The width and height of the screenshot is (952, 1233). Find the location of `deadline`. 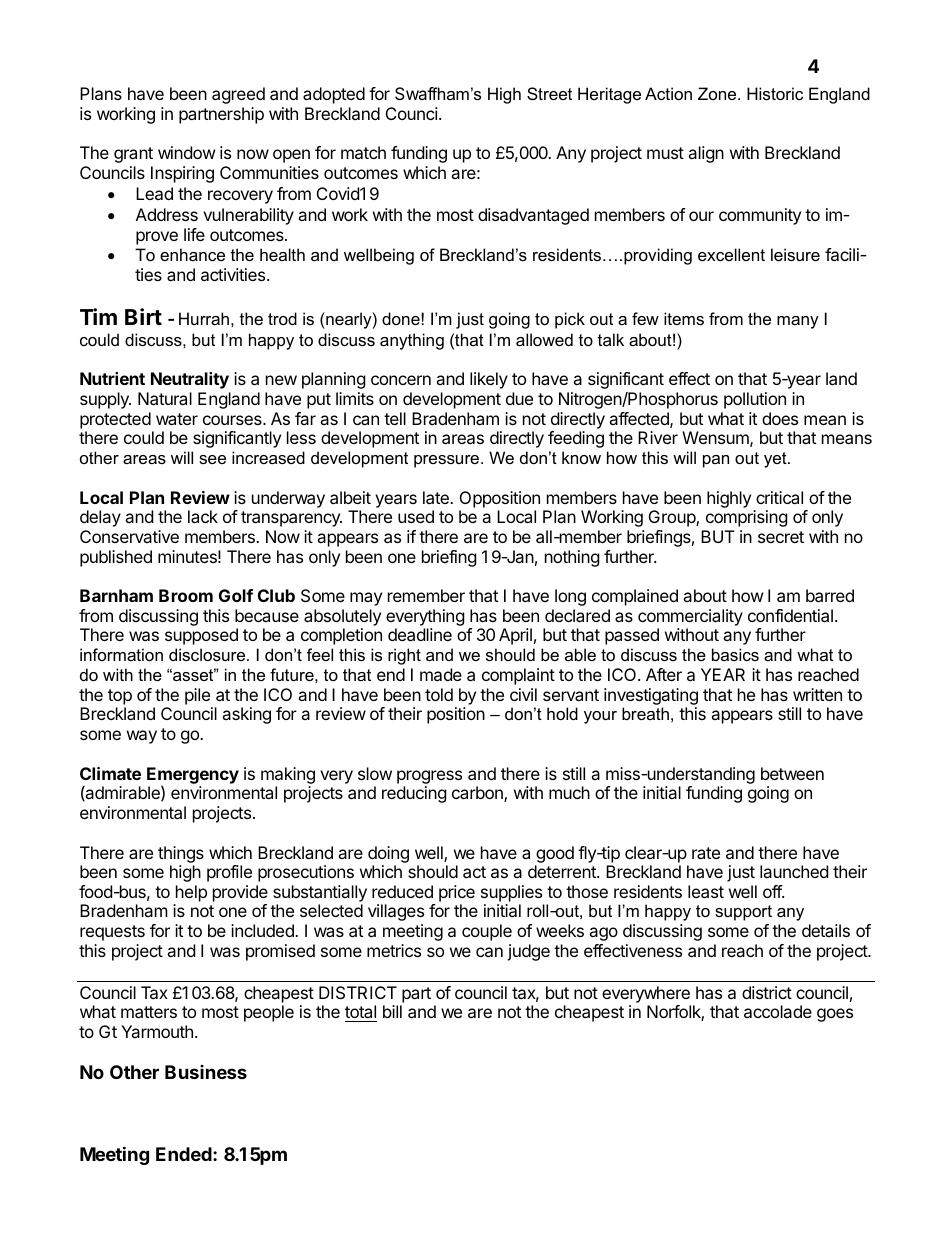

deadline is located at coordinates (420, 634).
